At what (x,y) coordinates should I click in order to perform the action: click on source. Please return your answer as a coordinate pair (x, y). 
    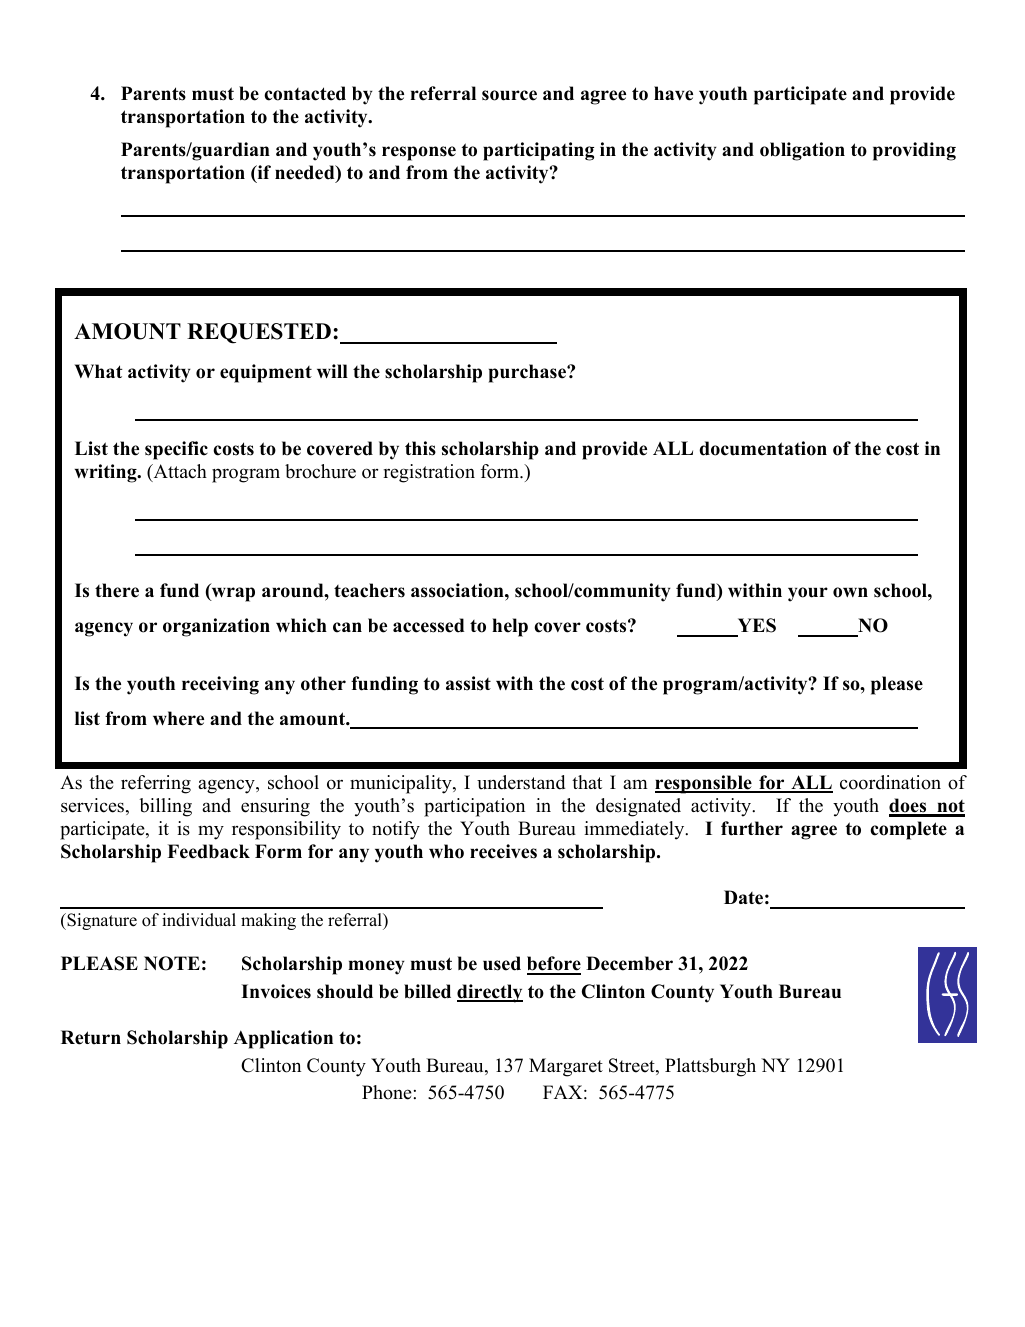
    Looking at the image, I should click on (509, 95).
